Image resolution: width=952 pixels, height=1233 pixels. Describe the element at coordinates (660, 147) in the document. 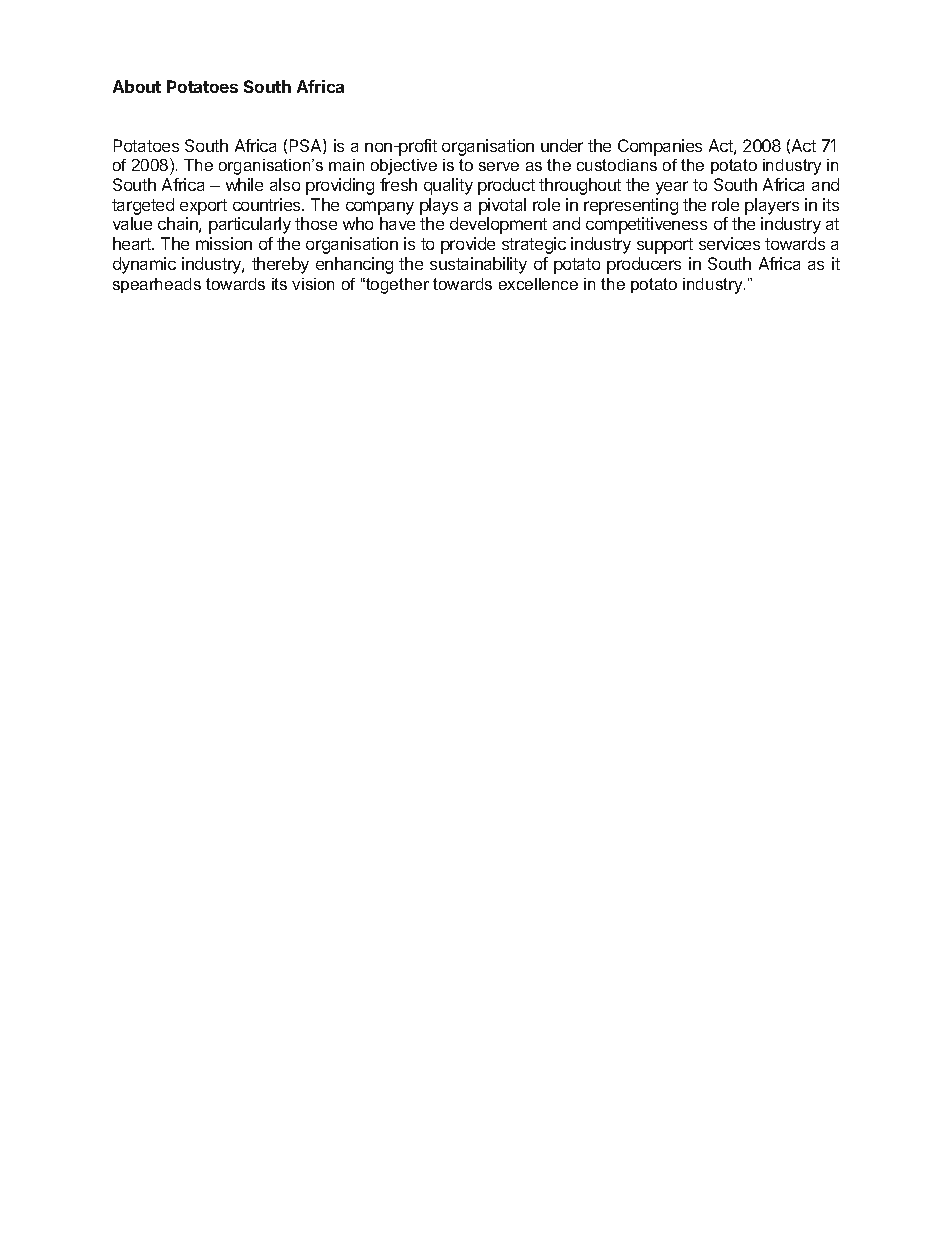

I see `Companies` at that location.
